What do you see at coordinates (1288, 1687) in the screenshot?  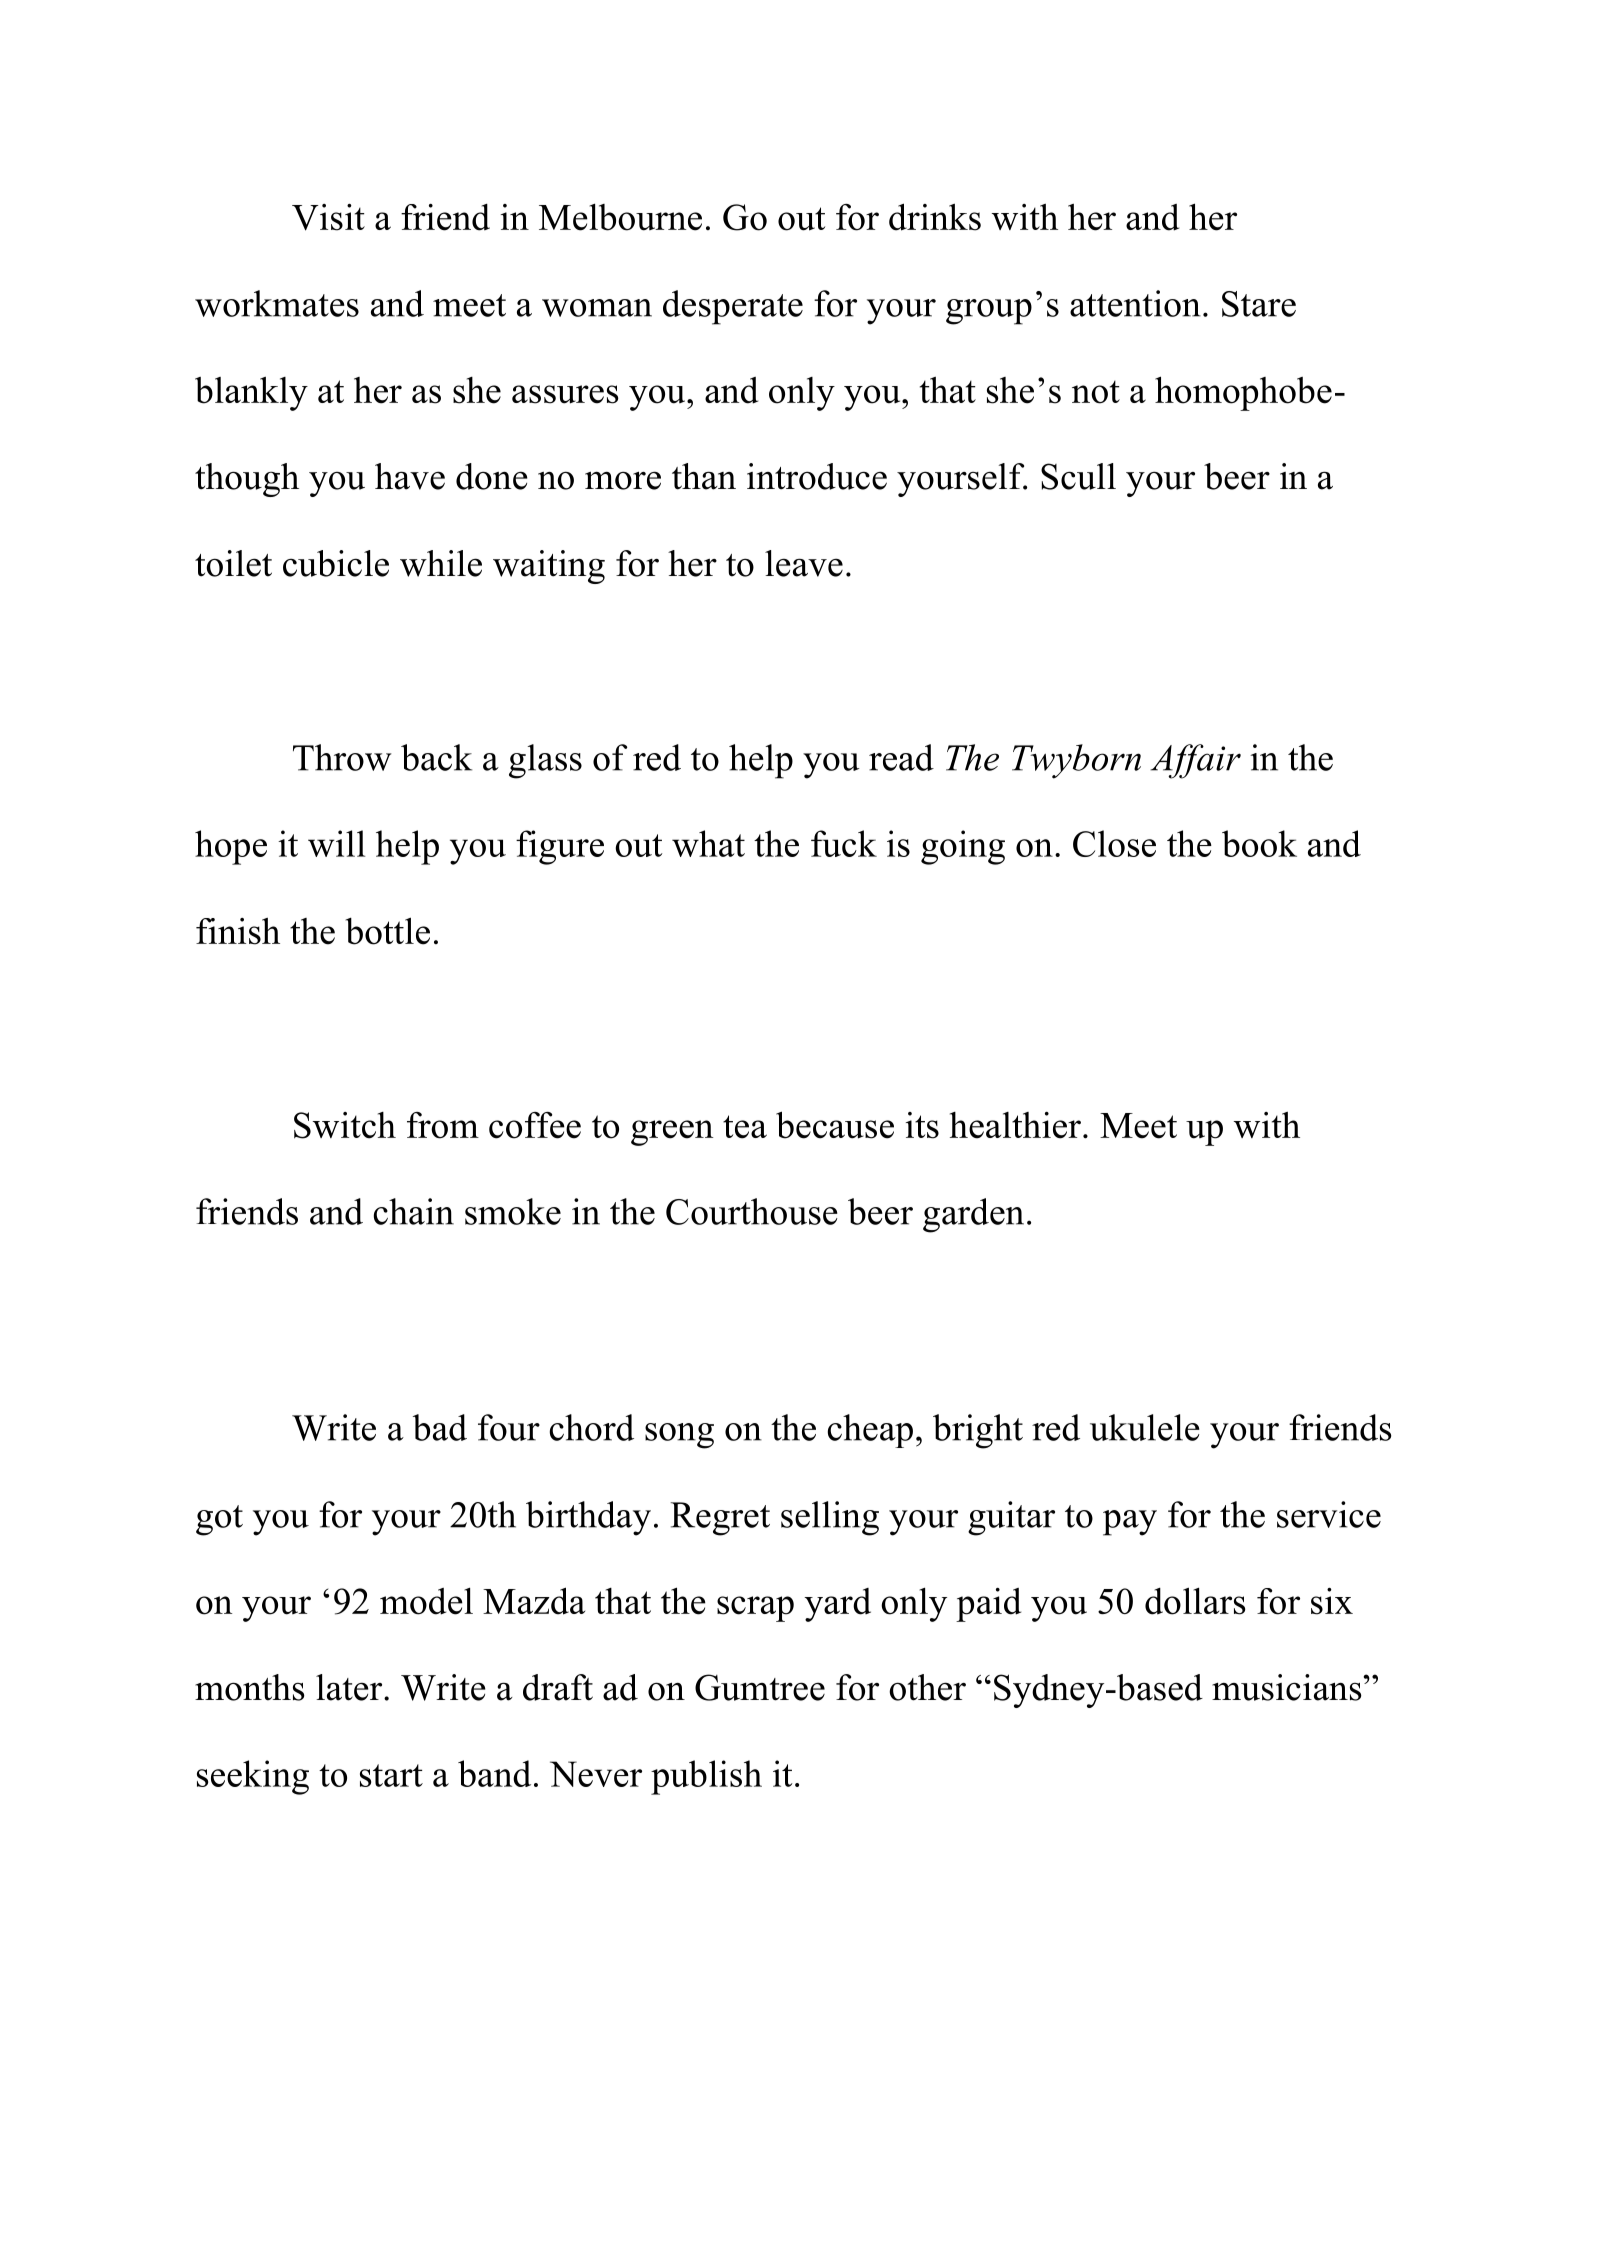 I see `musicians` at bounding box center [1288, 1687].
